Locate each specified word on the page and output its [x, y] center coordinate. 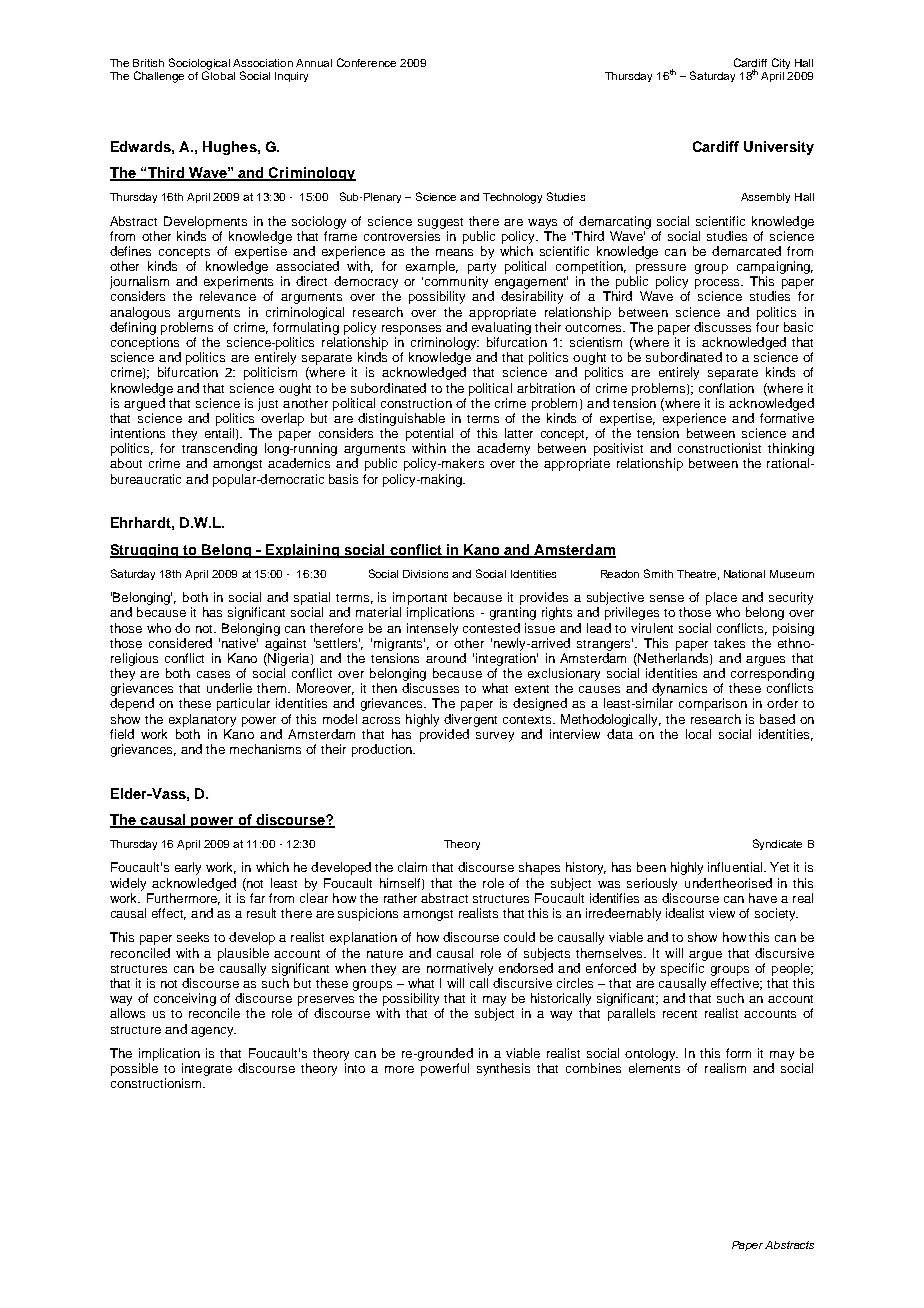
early [188, 868]
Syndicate [777, 844]
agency [213, 1032]
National [744, 574]
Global [218, 74]
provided [444, 735]
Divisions [425, 574]
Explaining [302, 551]
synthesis [503, 1069]
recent [680, 1014]
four [767, 327]
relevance [228, 296]
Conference [366, 62]
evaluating [501, 328]
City [781, 63]
